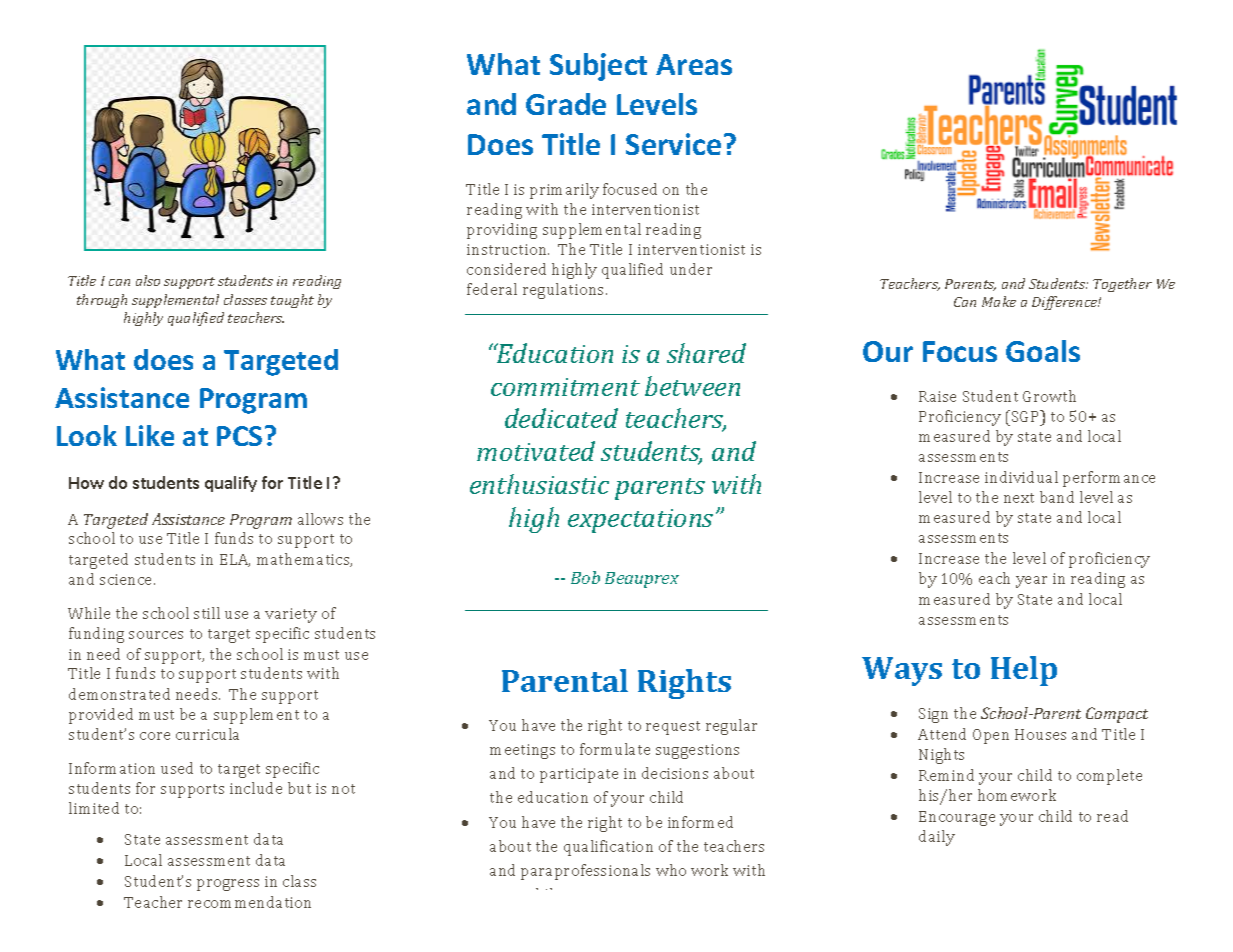 The image size is (1233, 952). Describe the element at coordinates (673, 728) in the screenshot. I see `request` at that location.
